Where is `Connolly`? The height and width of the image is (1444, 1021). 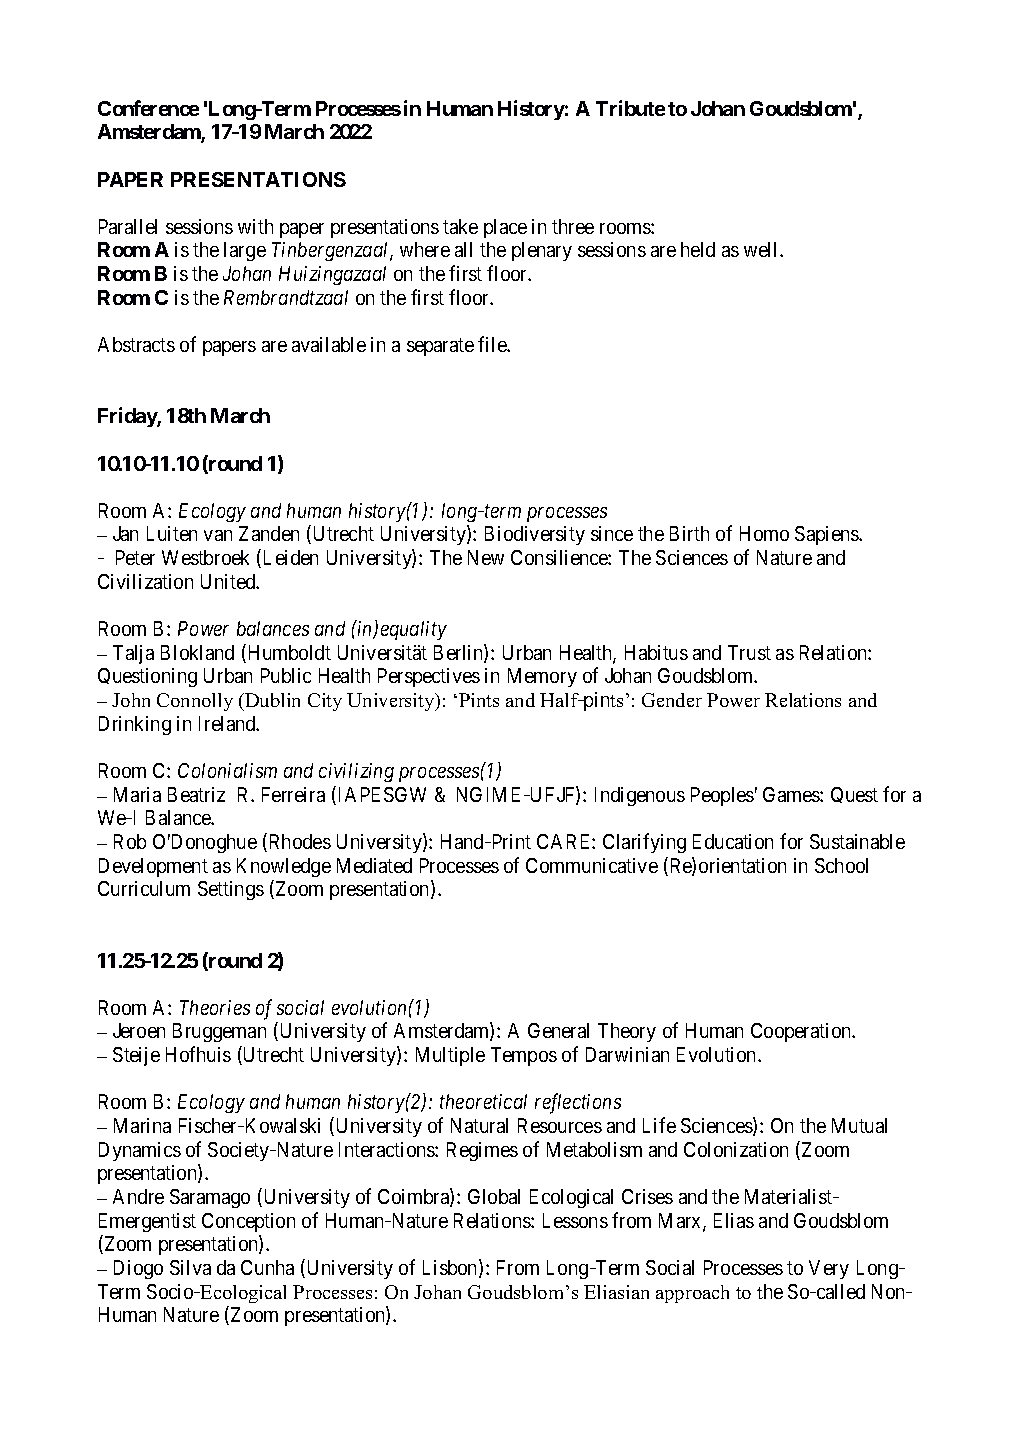 Connolly is located at coordinates (195, 702).
